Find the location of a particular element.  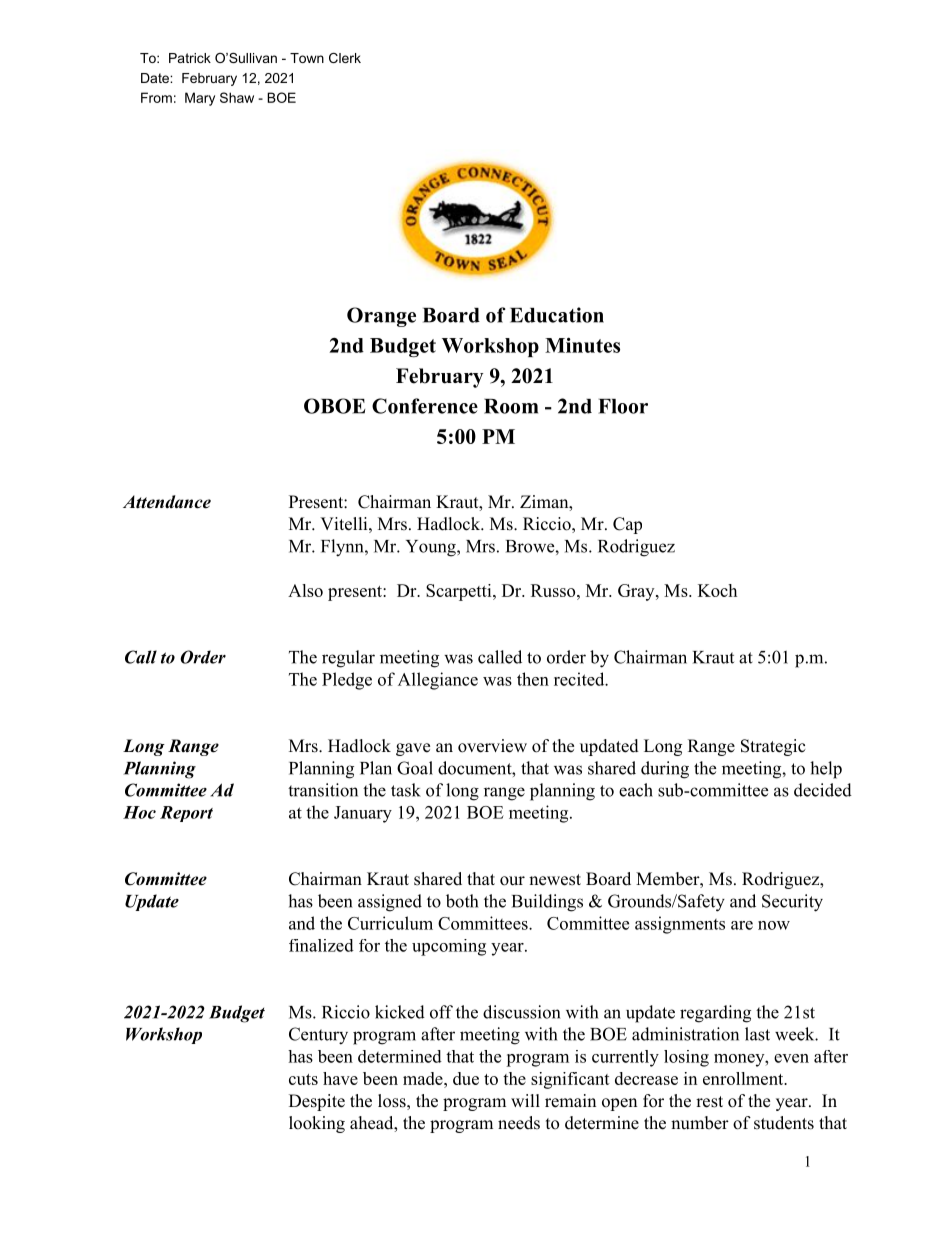

overview is located at coordinates (492, 746).
